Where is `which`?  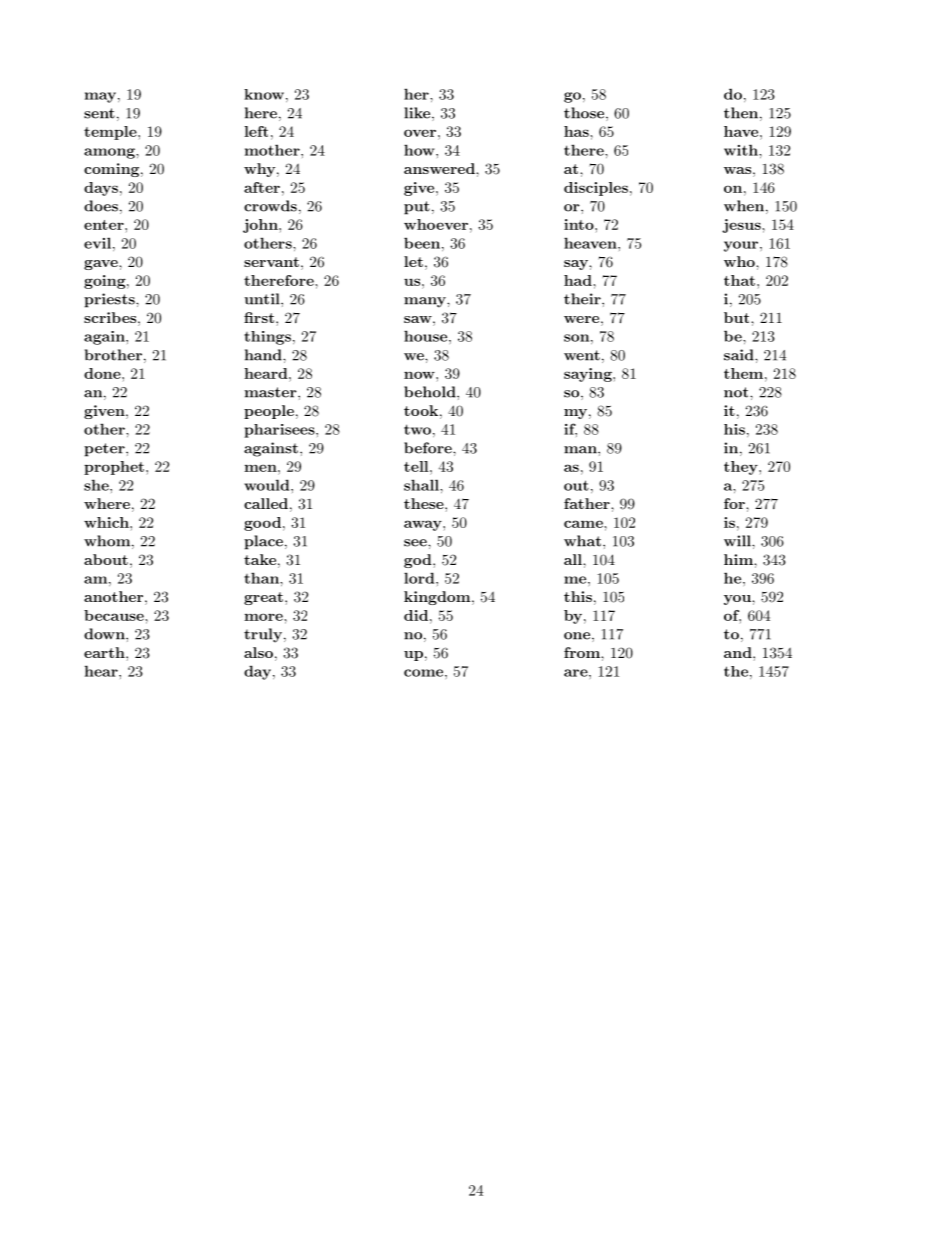 which is located at coordinates (107, 522).
